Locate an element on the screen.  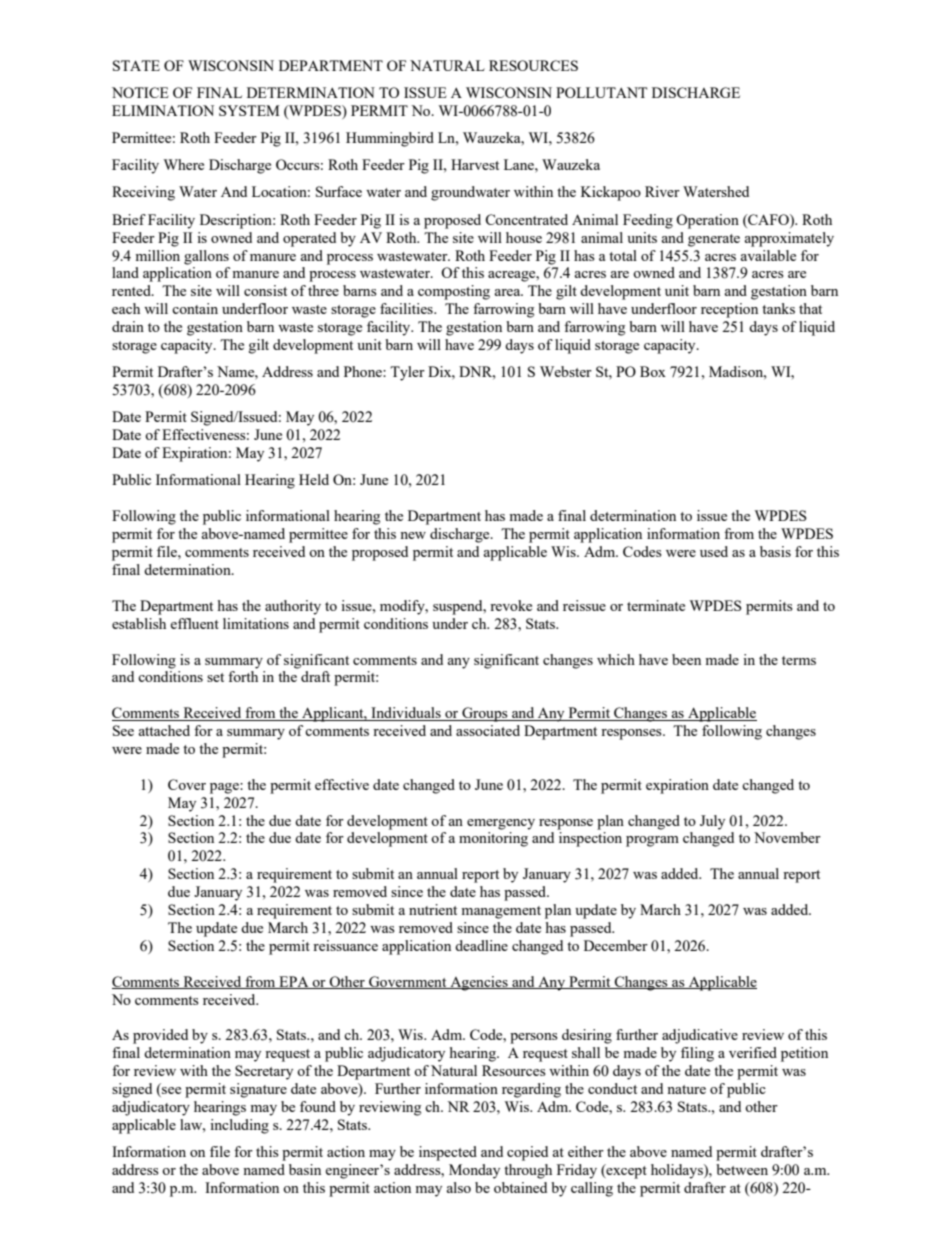
SYSTEM is located at coordinates (249, 110).
